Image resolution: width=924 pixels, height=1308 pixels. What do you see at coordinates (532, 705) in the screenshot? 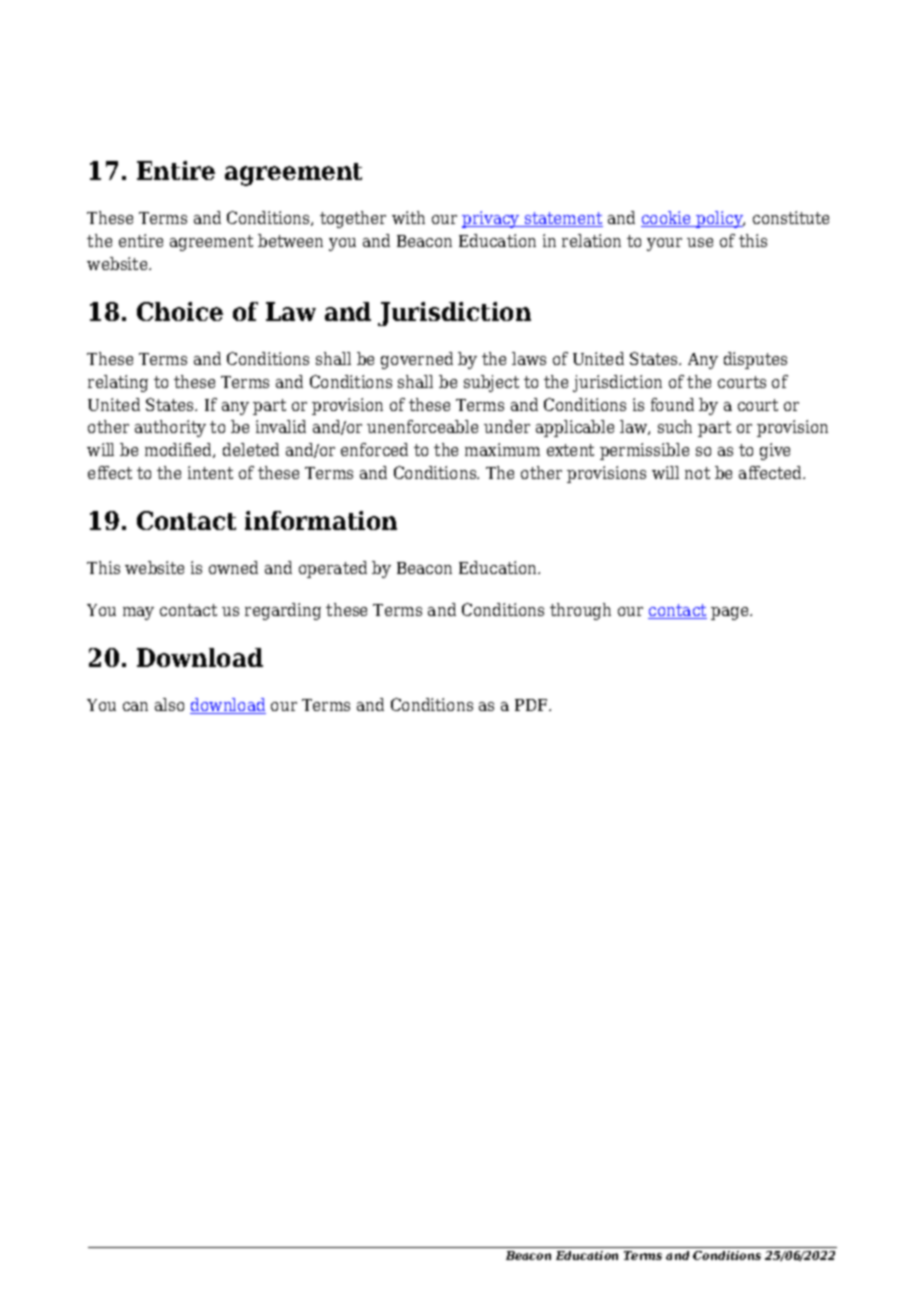
I see `PDF` at bounding box center [532, 705].
